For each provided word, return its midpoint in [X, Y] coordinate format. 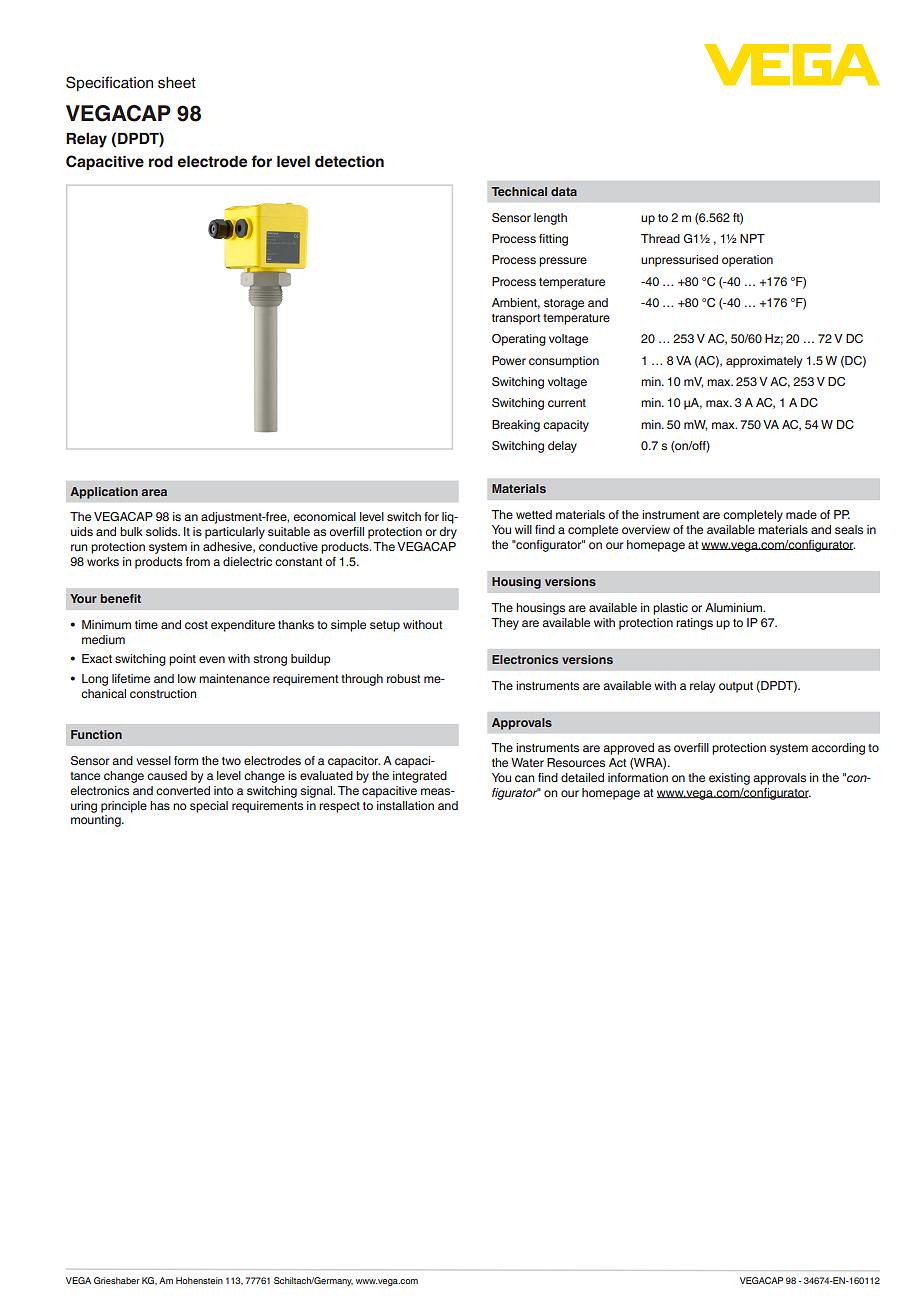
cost [196, 625]
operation [747, 261]
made [801, 514]
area [154, 492]
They [505, 624]
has [160, 805]
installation [405, 805]
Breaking [516, 426]
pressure [563, 262]
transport [516, 319]
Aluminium [735, 607]
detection [349, 162]
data [564, 191]
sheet [177, 83]
